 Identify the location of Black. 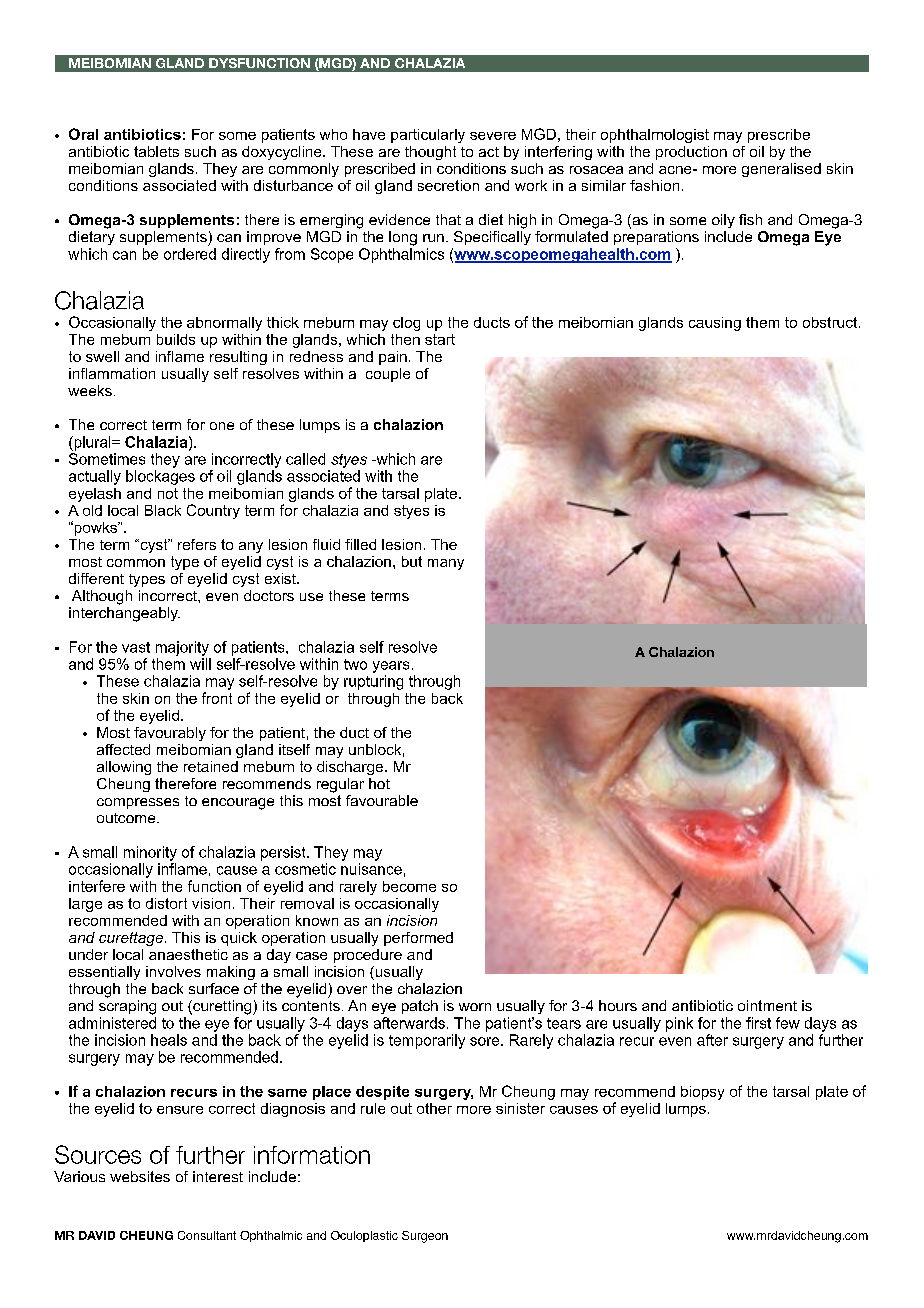
(163, 510).
